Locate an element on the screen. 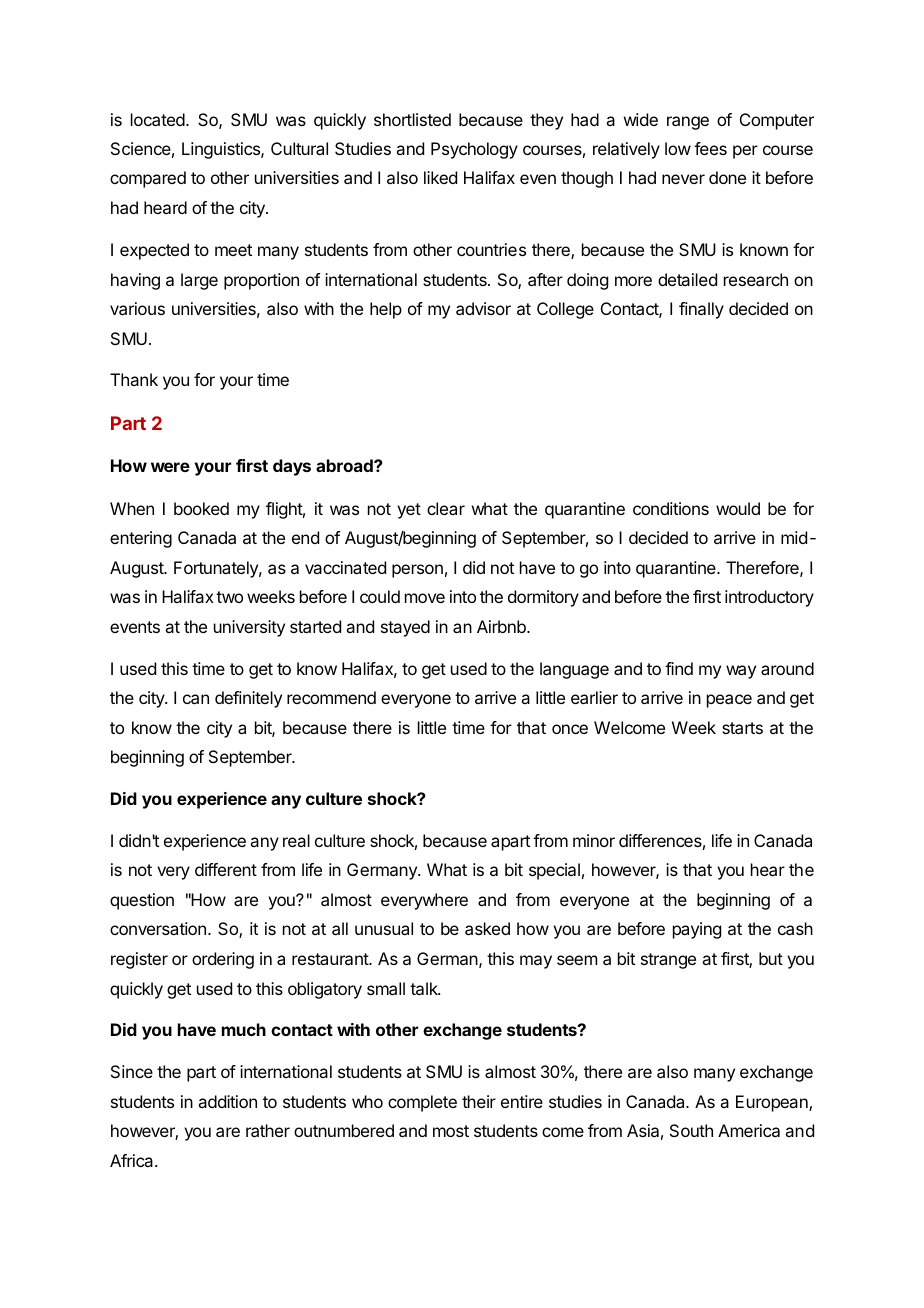  advisor is located at coordinates (483, 308).
